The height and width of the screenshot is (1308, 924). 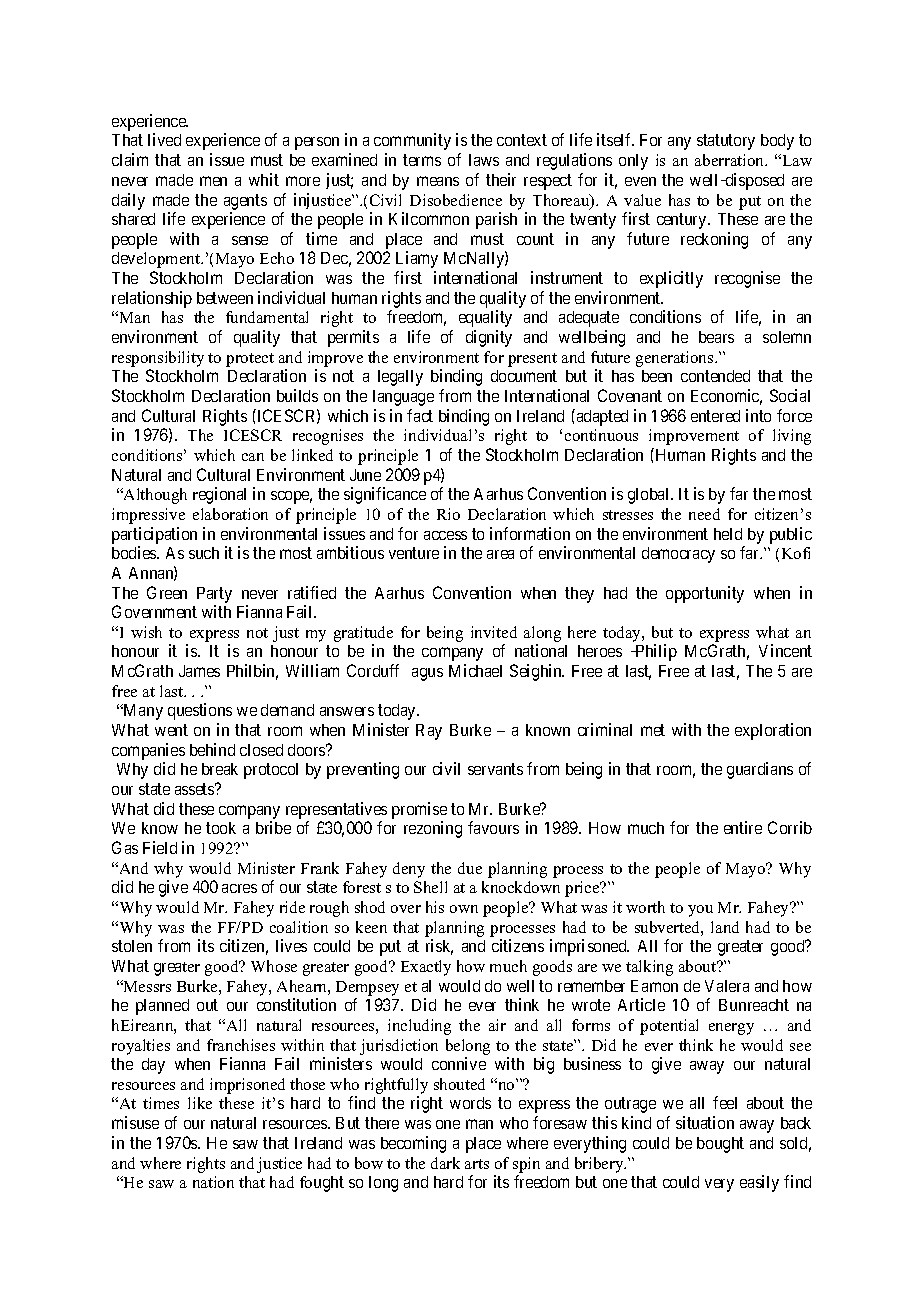 I want to click on Philip, so click(x=655, y=652).
